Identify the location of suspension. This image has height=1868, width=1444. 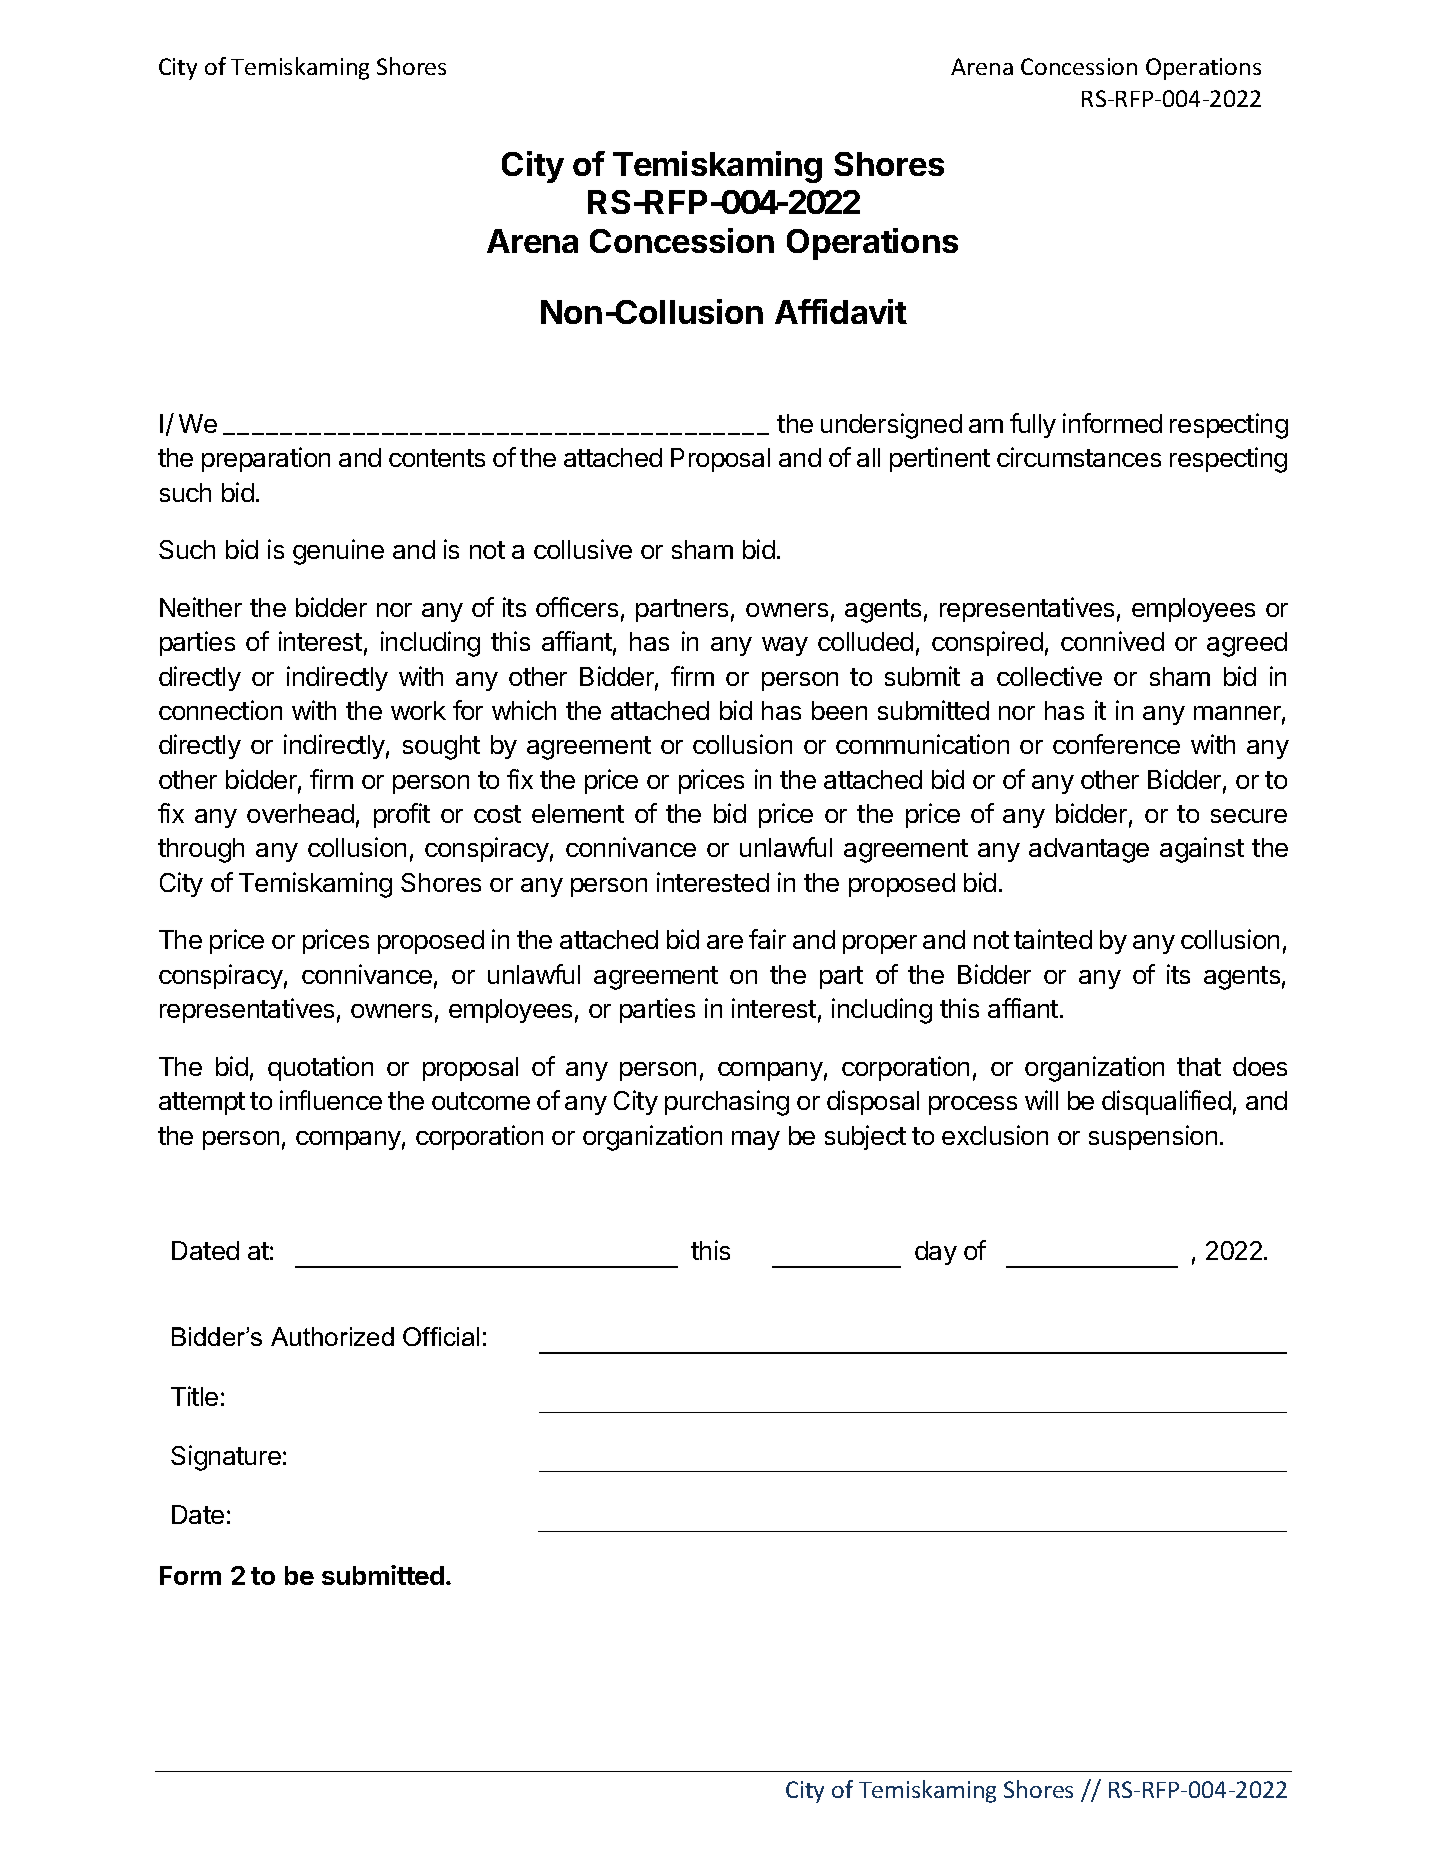
(1153, 1137).
